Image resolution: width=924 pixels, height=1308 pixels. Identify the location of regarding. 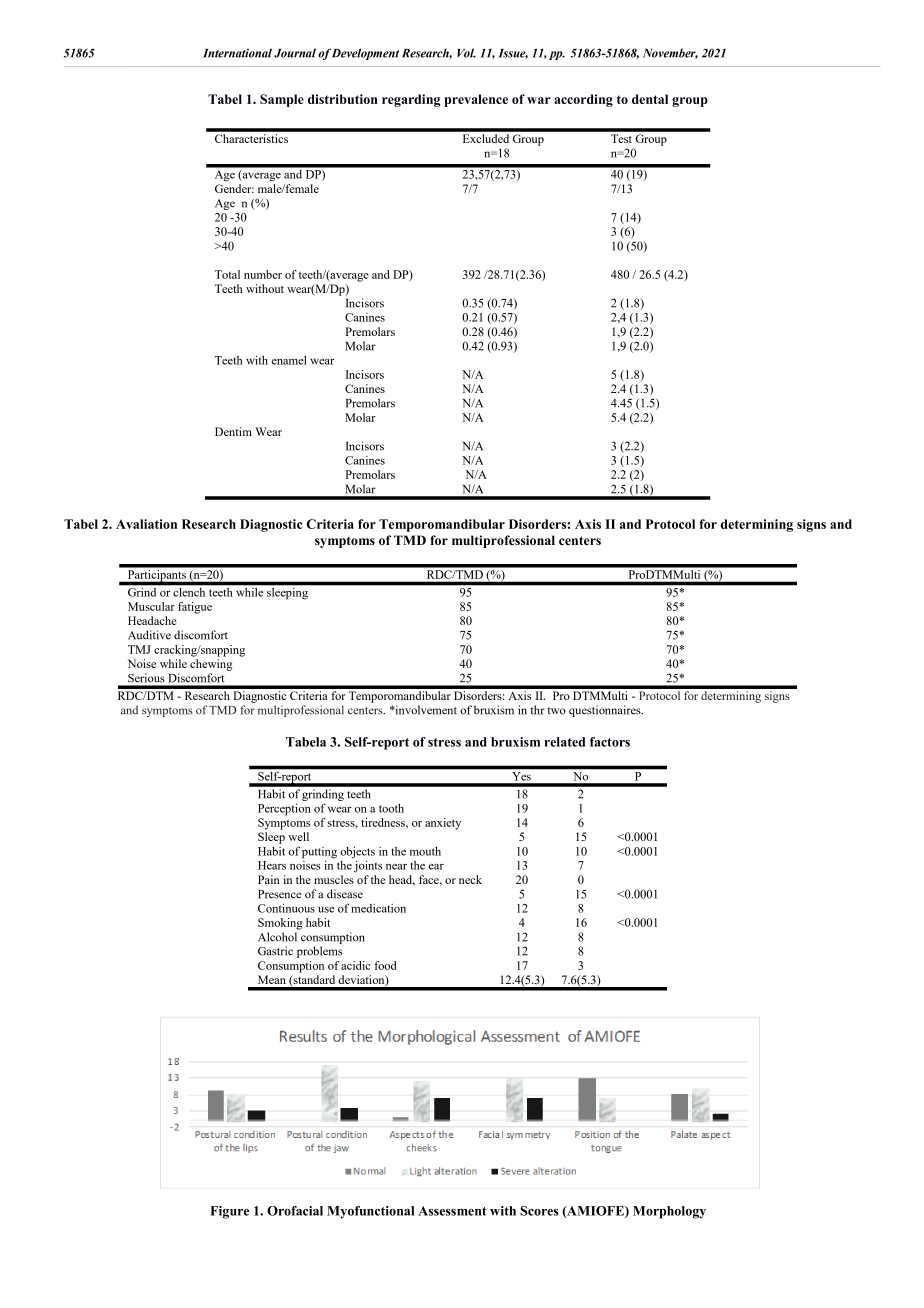
(411, 100).
